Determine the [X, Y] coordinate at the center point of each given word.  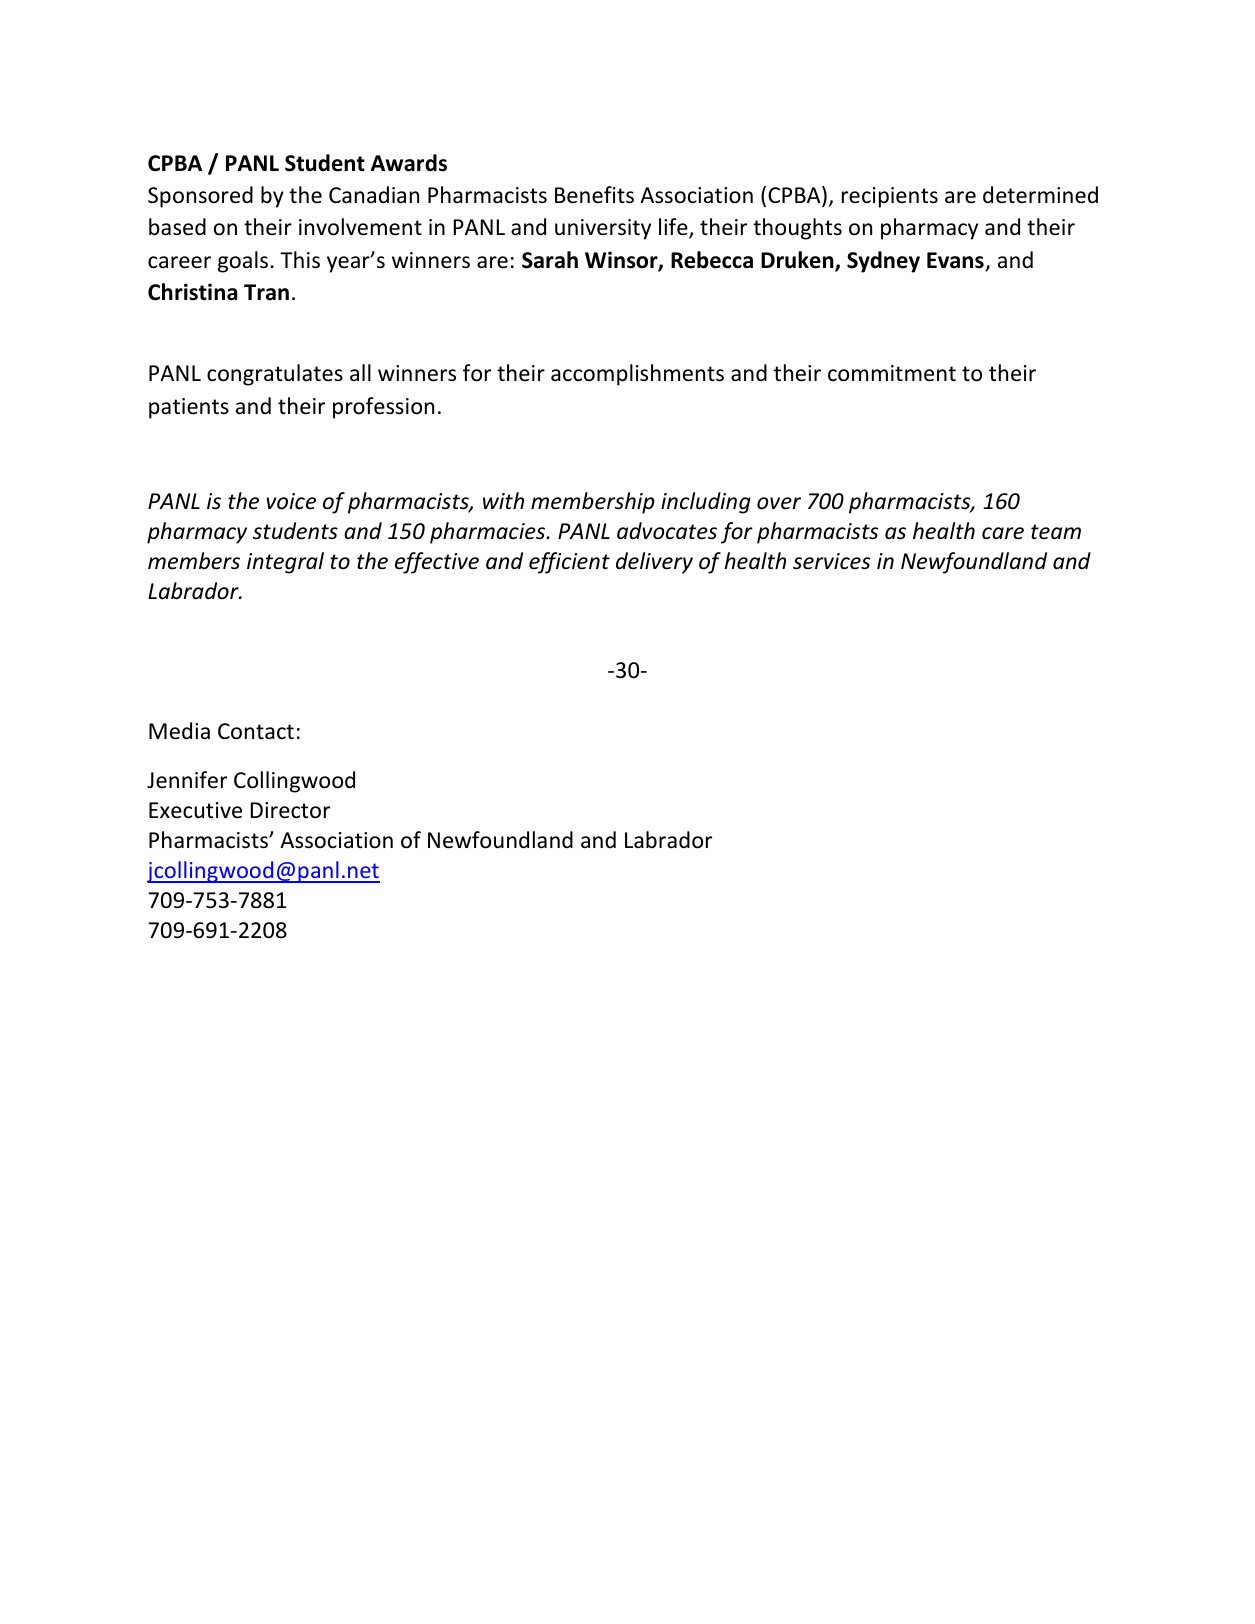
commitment [892, 373]
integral [285, 563]
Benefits [594, 195]
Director [290, 810]
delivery [654, 563]
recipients [890, 197]
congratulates [275, 375]
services [831, 561]
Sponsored [200, 197]
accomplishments [637, 375]
